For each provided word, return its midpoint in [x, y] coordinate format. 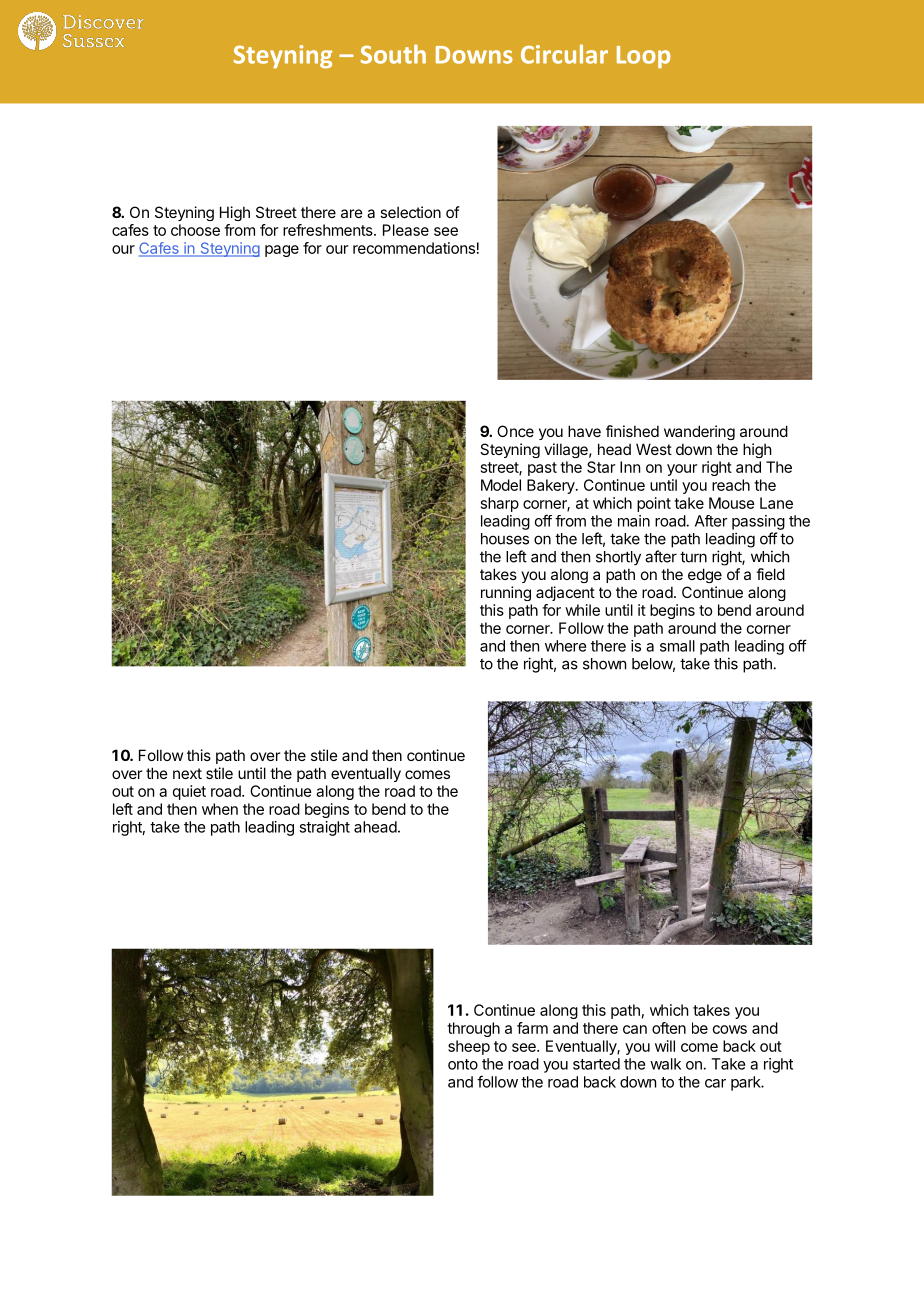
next [187, 773]
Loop [644, 57]
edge [705, 575]
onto [463, 1064]
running [506, 593]
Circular [564, 54]
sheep [469, 1047]
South [393, 54]
